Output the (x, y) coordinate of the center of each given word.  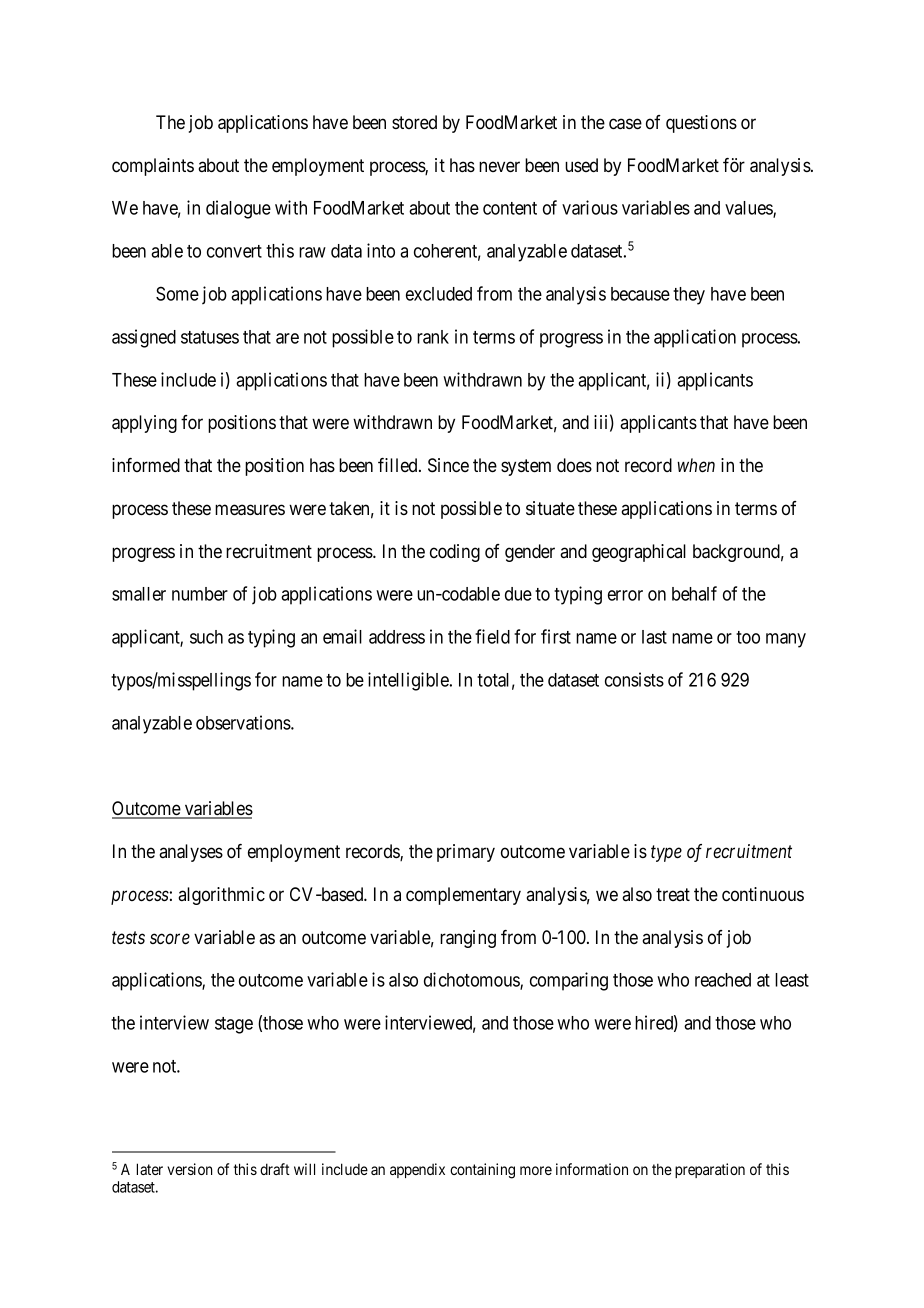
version (189, 1169)
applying (144, 424)
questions (701, 124)
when (696, 465)
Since (448, 465)
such (206, 637)
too (748, 637)
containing (482, 1171)
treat (673, 894)
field (492, 636)
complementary (463, 896)
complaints (153, 167)
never (499, 166)
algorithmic (221, 896)
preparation (710, 1170)
